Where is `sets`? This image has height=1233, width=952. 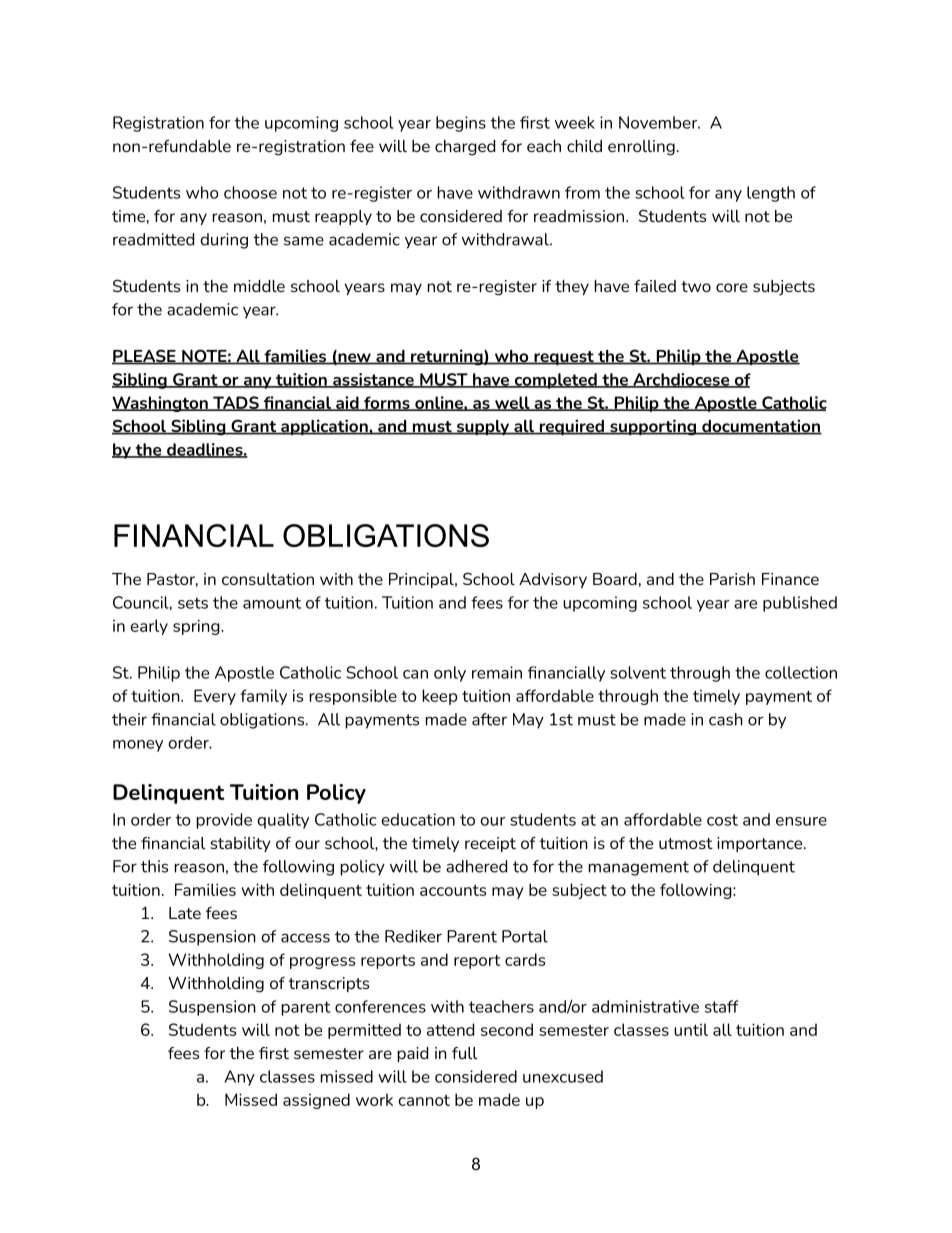 sets is located at coordinates (193, 603).
